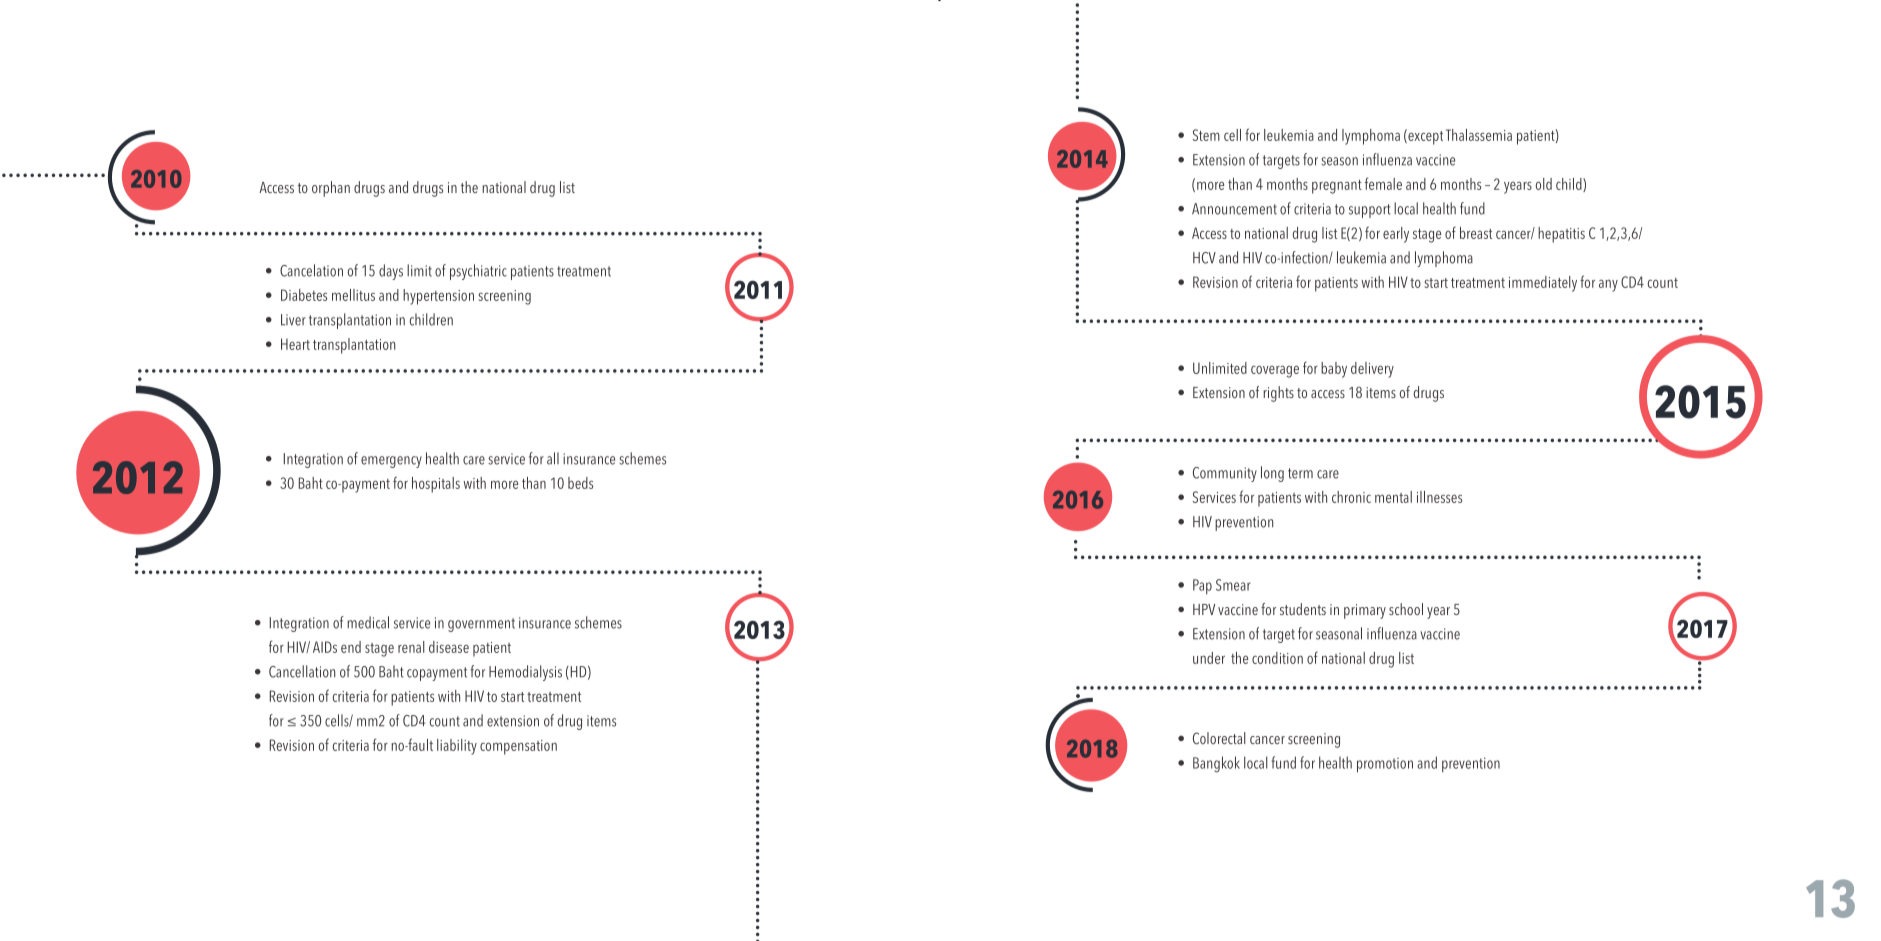 This image has width=1881, height=941. I want to click on Thalassemia, so click(1479, 135).
